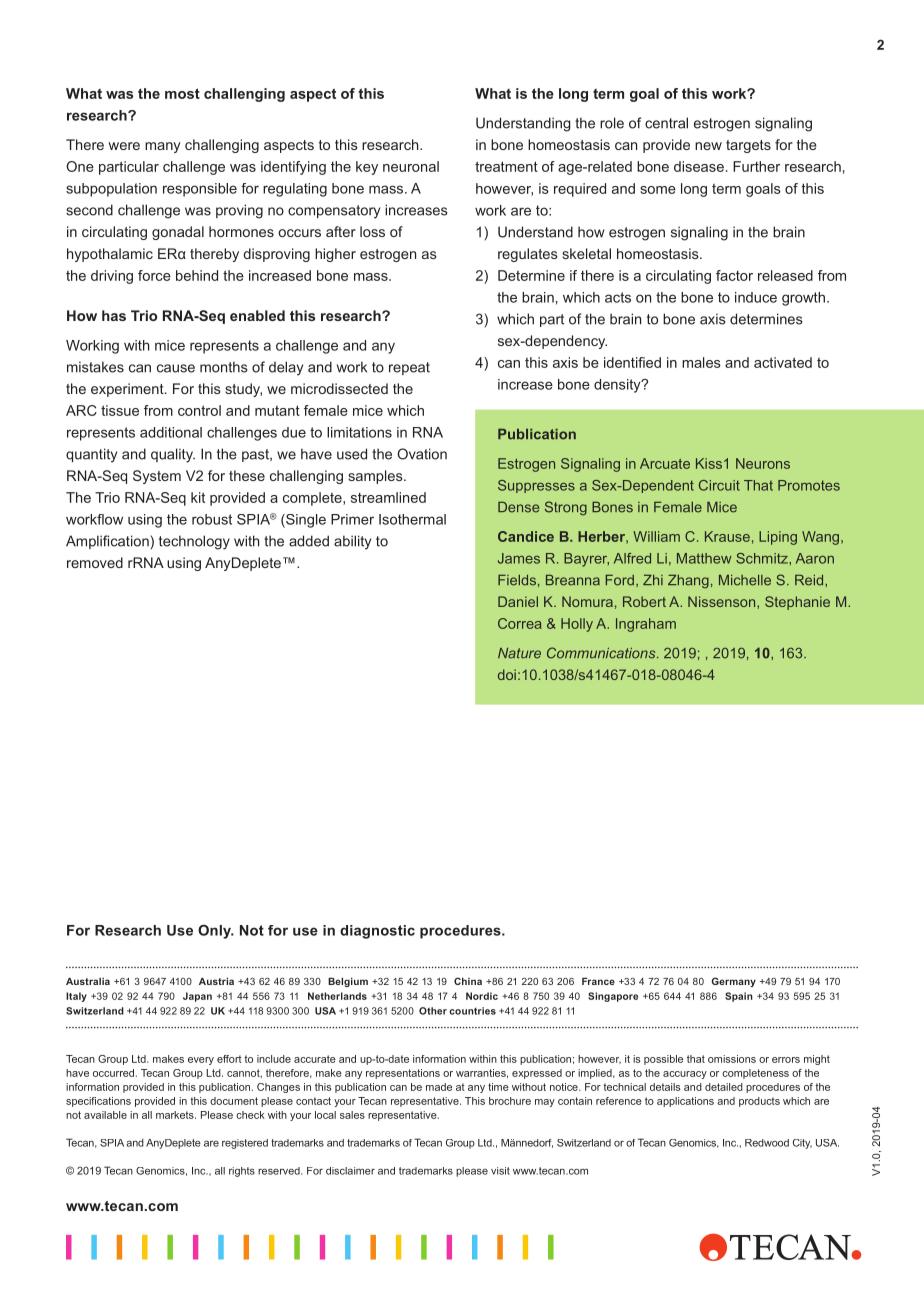 Image resolution: width=924 pixels, height=1308 pixels. Describe the element at coordinates (105, 1115) in the page. I see `available` at that location.
